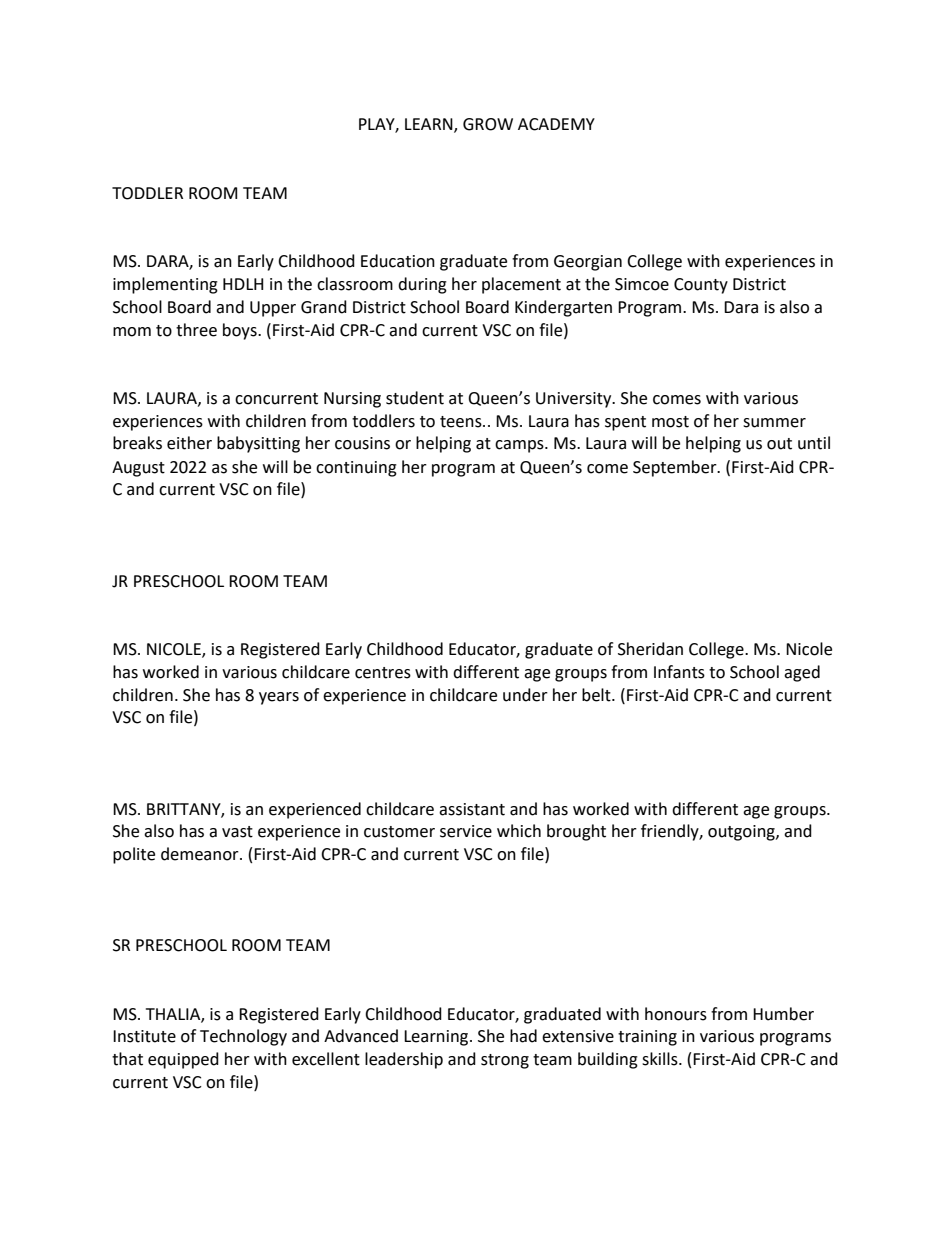 This page has height=1233, width=952. Describe the element at coordinates (701, 286) in the page. I see `County` at that location.
